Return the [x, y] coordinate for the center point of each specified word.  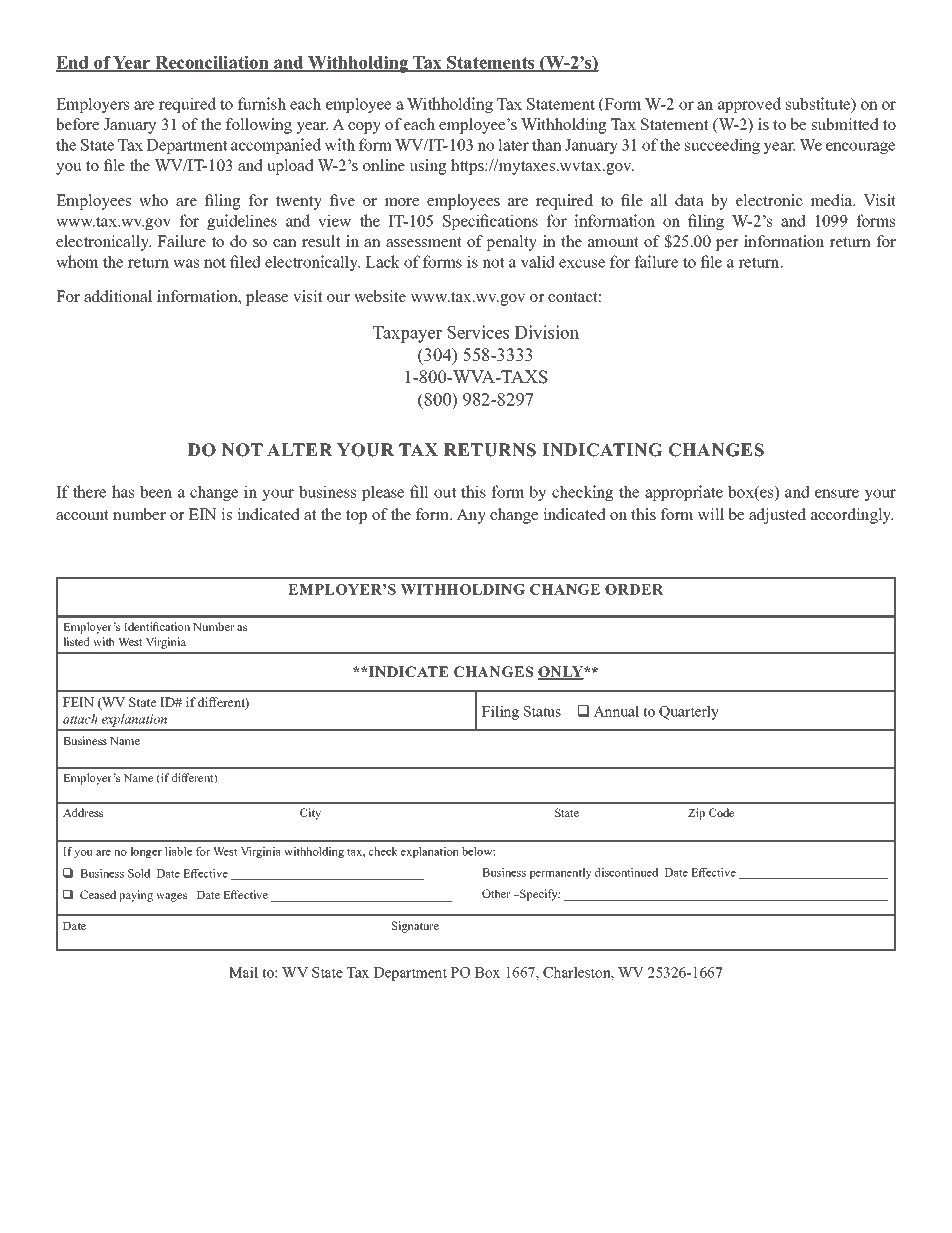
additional [118, 296]
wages [171, 897]
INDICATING [602, 450]
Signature [415, 927]
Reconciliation [212, 63]
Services [478, 332]
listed [76, 641]
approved [749, 105]
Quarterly [689, 712]
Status [542, 711]
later [513, 144]
